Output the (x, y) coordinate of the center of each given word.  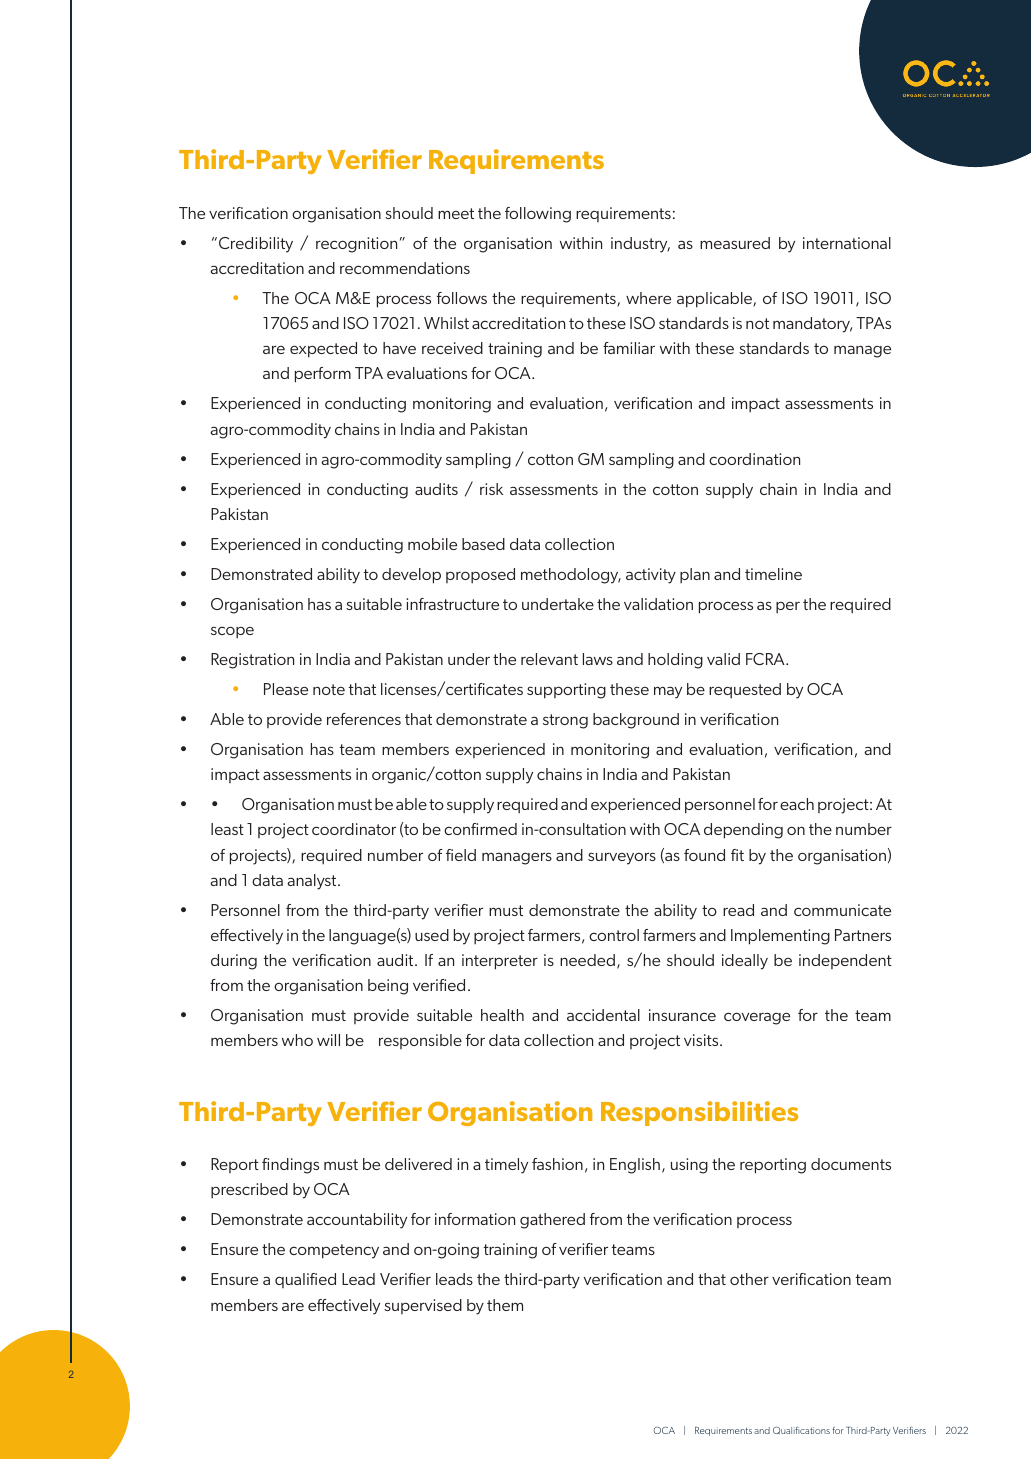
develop (411, 576)
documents (851, 1164)
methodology (571, 576)
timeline (773, 574)
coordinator (354, 829)
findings (290, 1166)
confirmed (480, 829)
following (538, 215)
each (797, 804)
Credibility (256, 245)
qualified (305, 1280)
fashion (557, 1164)
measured (735, 243)
